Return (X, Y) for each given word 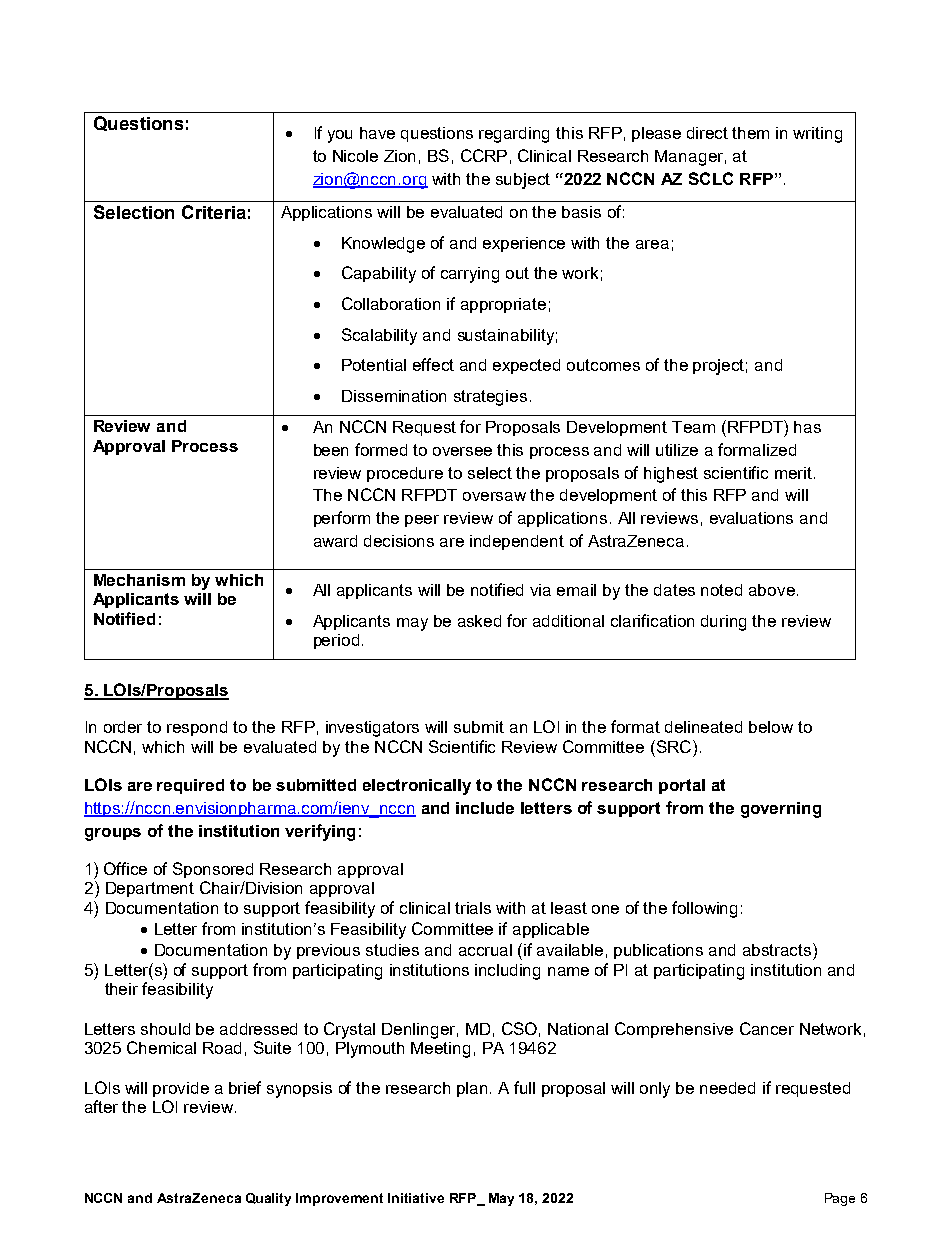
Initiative (416, 1198)
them (750, 133)
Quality (268, 1199)
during (723, 623)
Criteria (214, 212)
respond (197, 728)
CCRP (484, 155)
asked (479, 621)
